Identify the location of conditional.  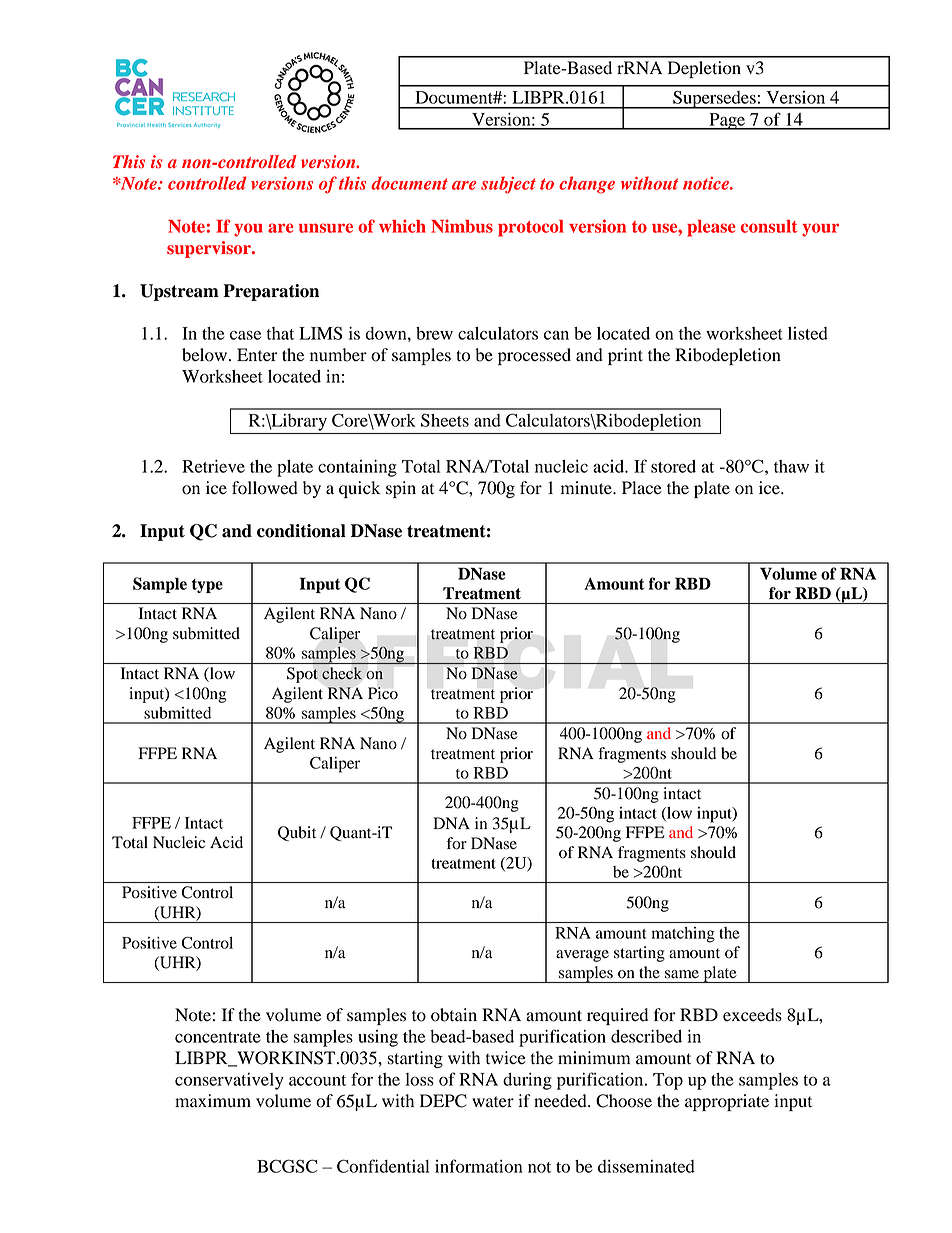
(301, 531).
